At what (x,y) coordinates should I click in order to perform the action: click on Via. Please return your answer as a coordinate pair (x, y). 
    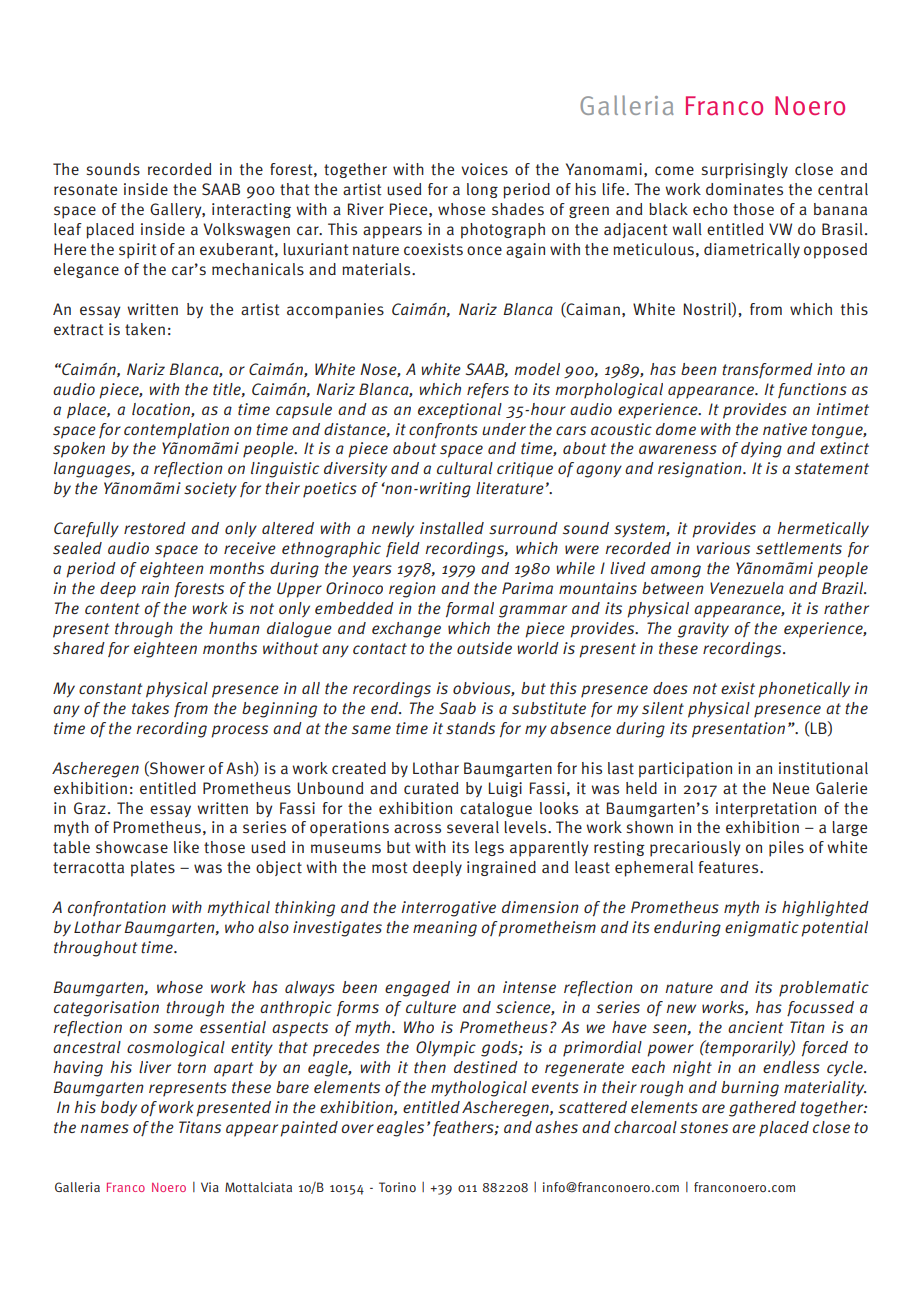
    Looking at the image, I should click on (210, 1187).
